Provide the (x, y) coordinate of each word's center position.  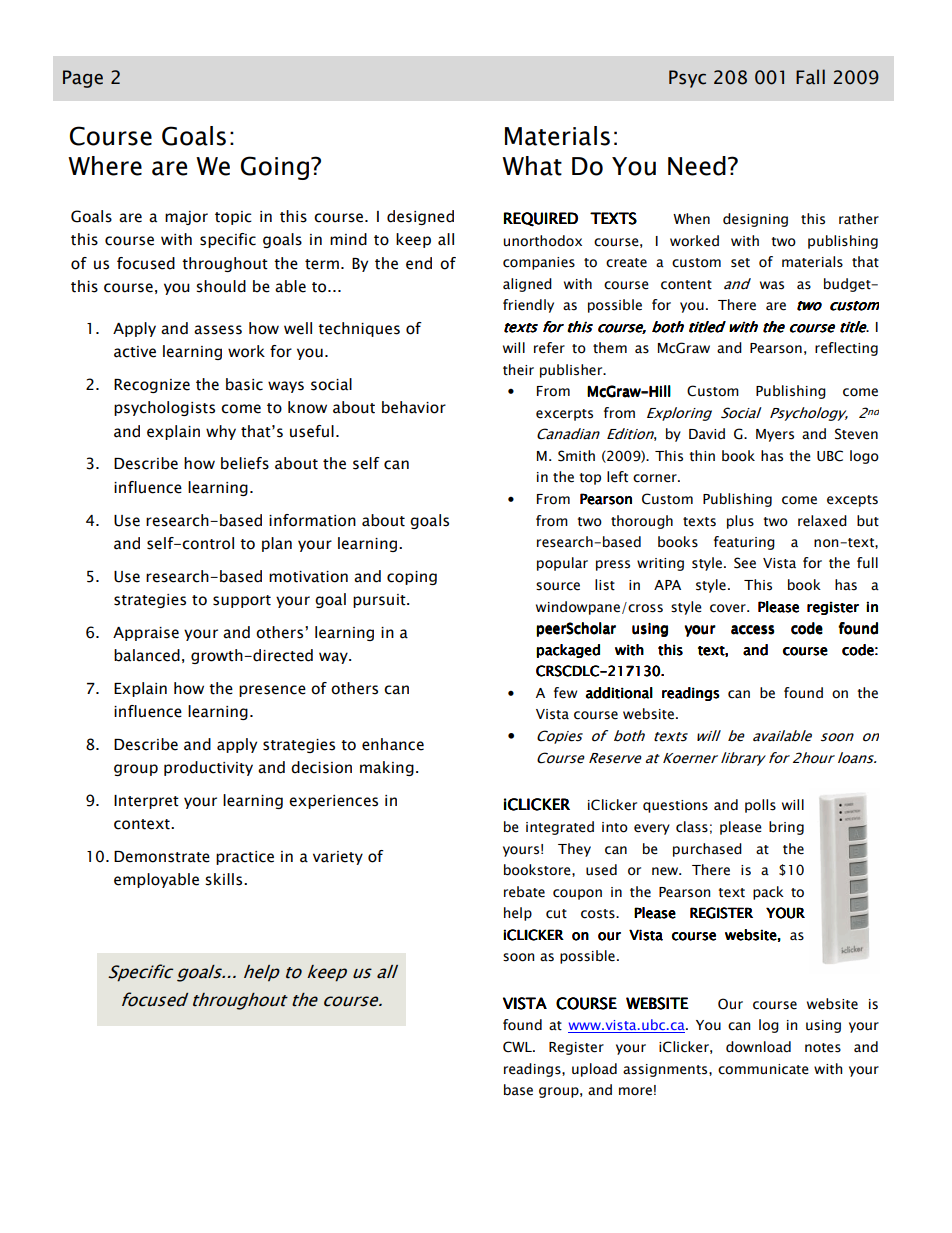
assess (218, 330)
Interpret (146, 802)
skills (225, 879)
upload (594, 1070)
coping (412, 578)
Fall (810, 77)
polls (760, 806)
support (242, 601)
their (518, 370)
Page (83, 79)
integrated (560, 828)
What (532, 166)
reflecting (846, 349)
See (745, 563)
